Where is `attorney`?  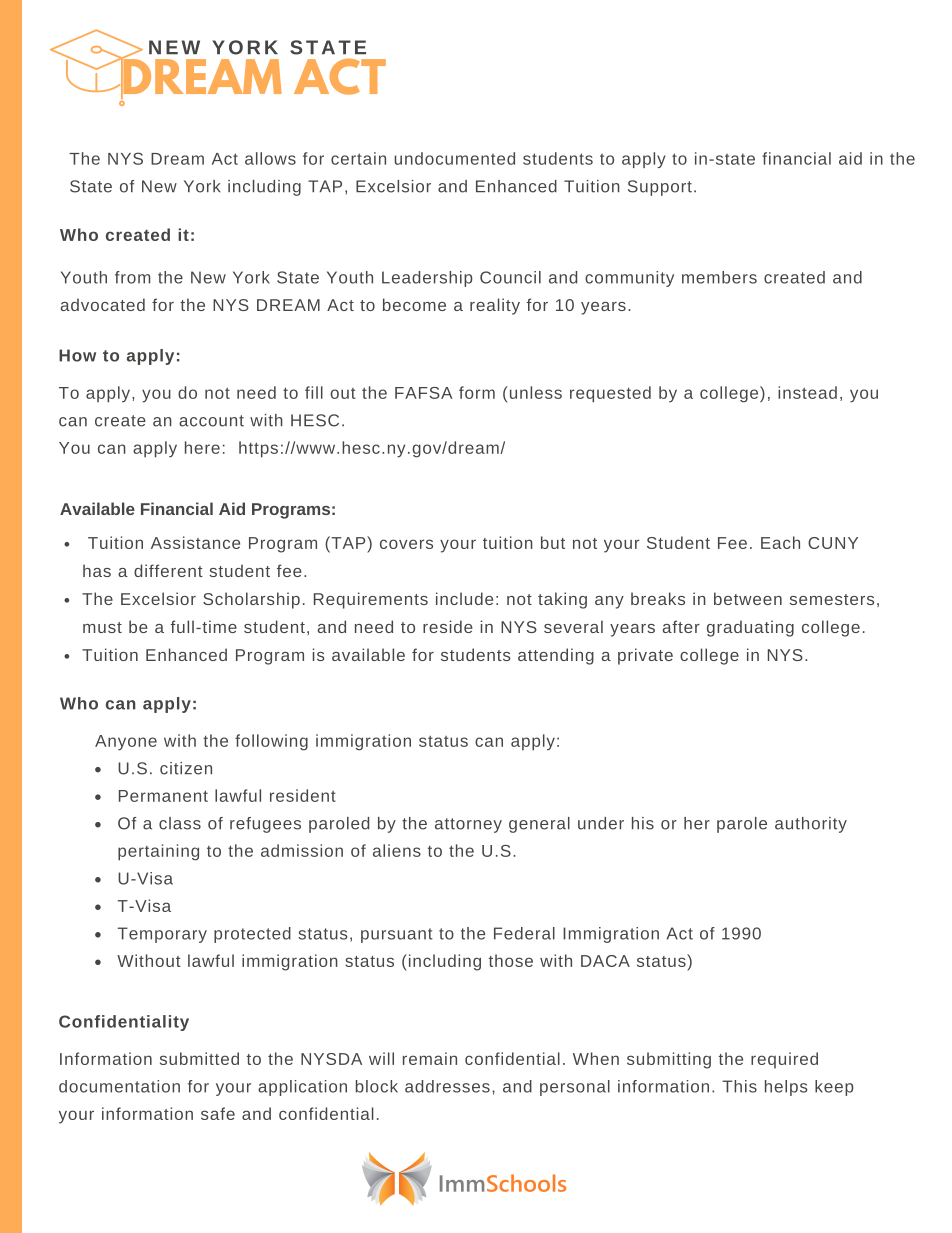 attorney is located at coordinates (468, 825).
